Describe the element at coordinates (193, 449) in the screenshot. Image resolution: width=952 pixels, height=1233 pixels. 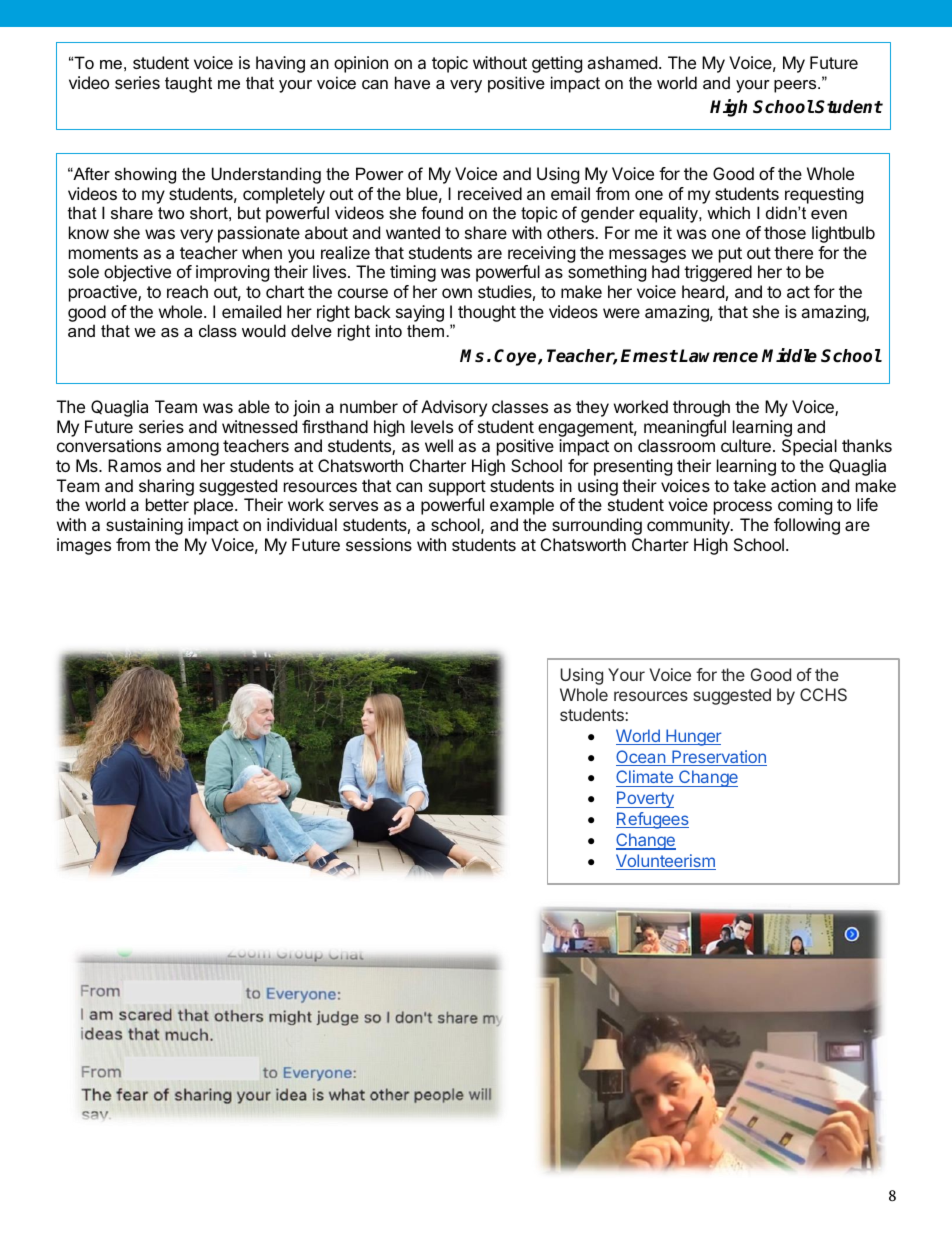
I see `among` at that location.
